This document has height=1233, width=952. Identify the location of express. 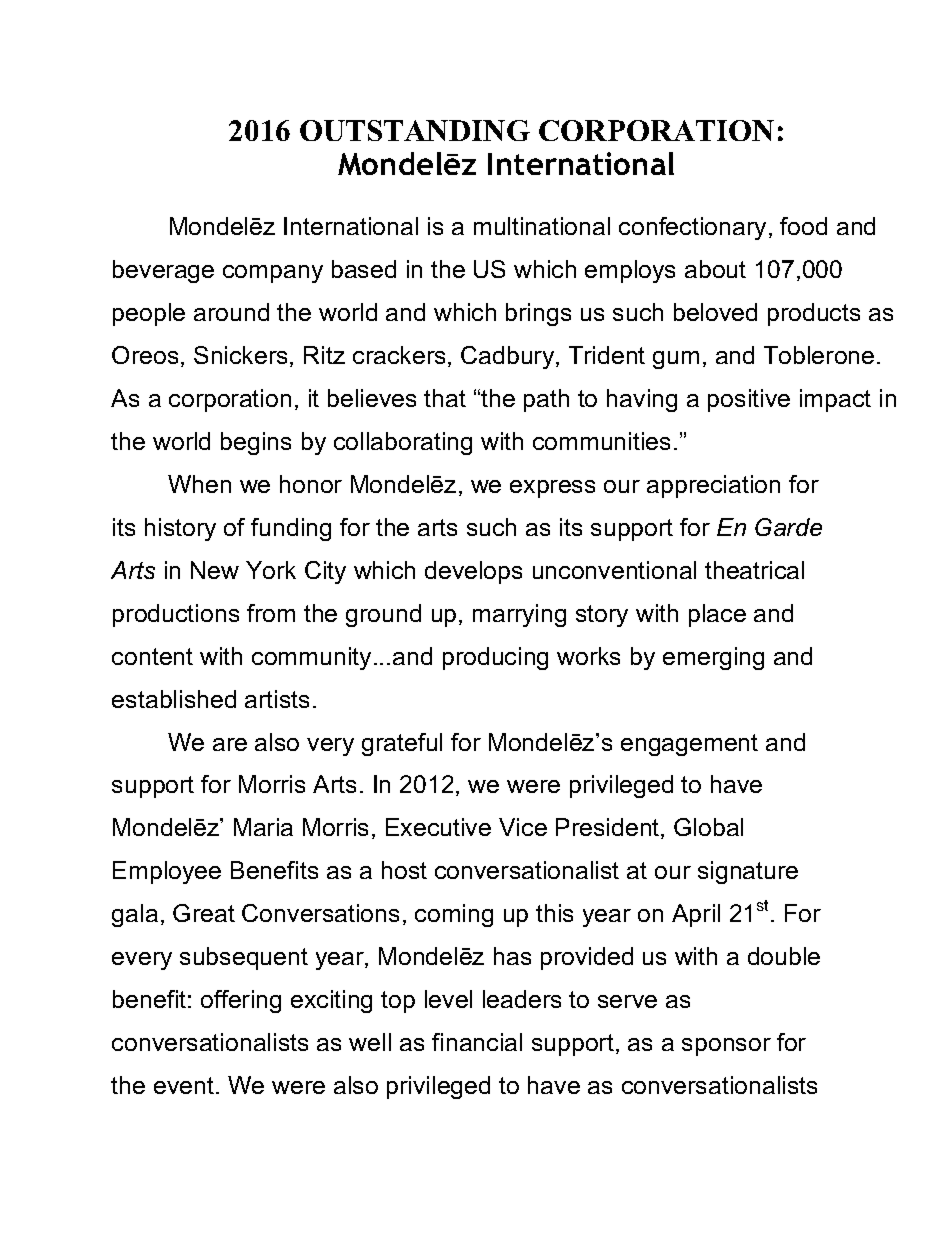
(552, 489).
